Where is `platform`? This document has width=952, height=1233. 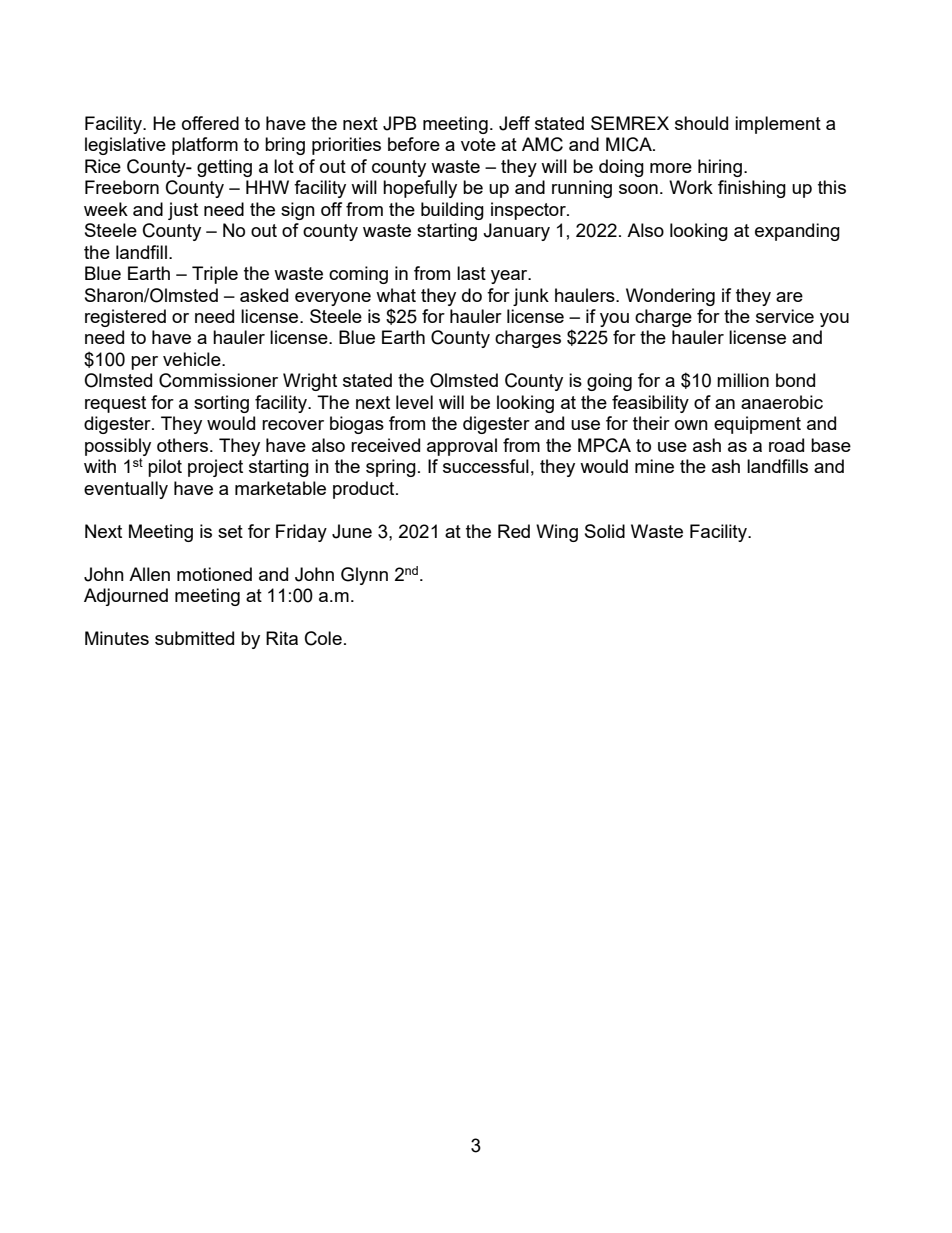
platform is located at coordinates (205, 146).
